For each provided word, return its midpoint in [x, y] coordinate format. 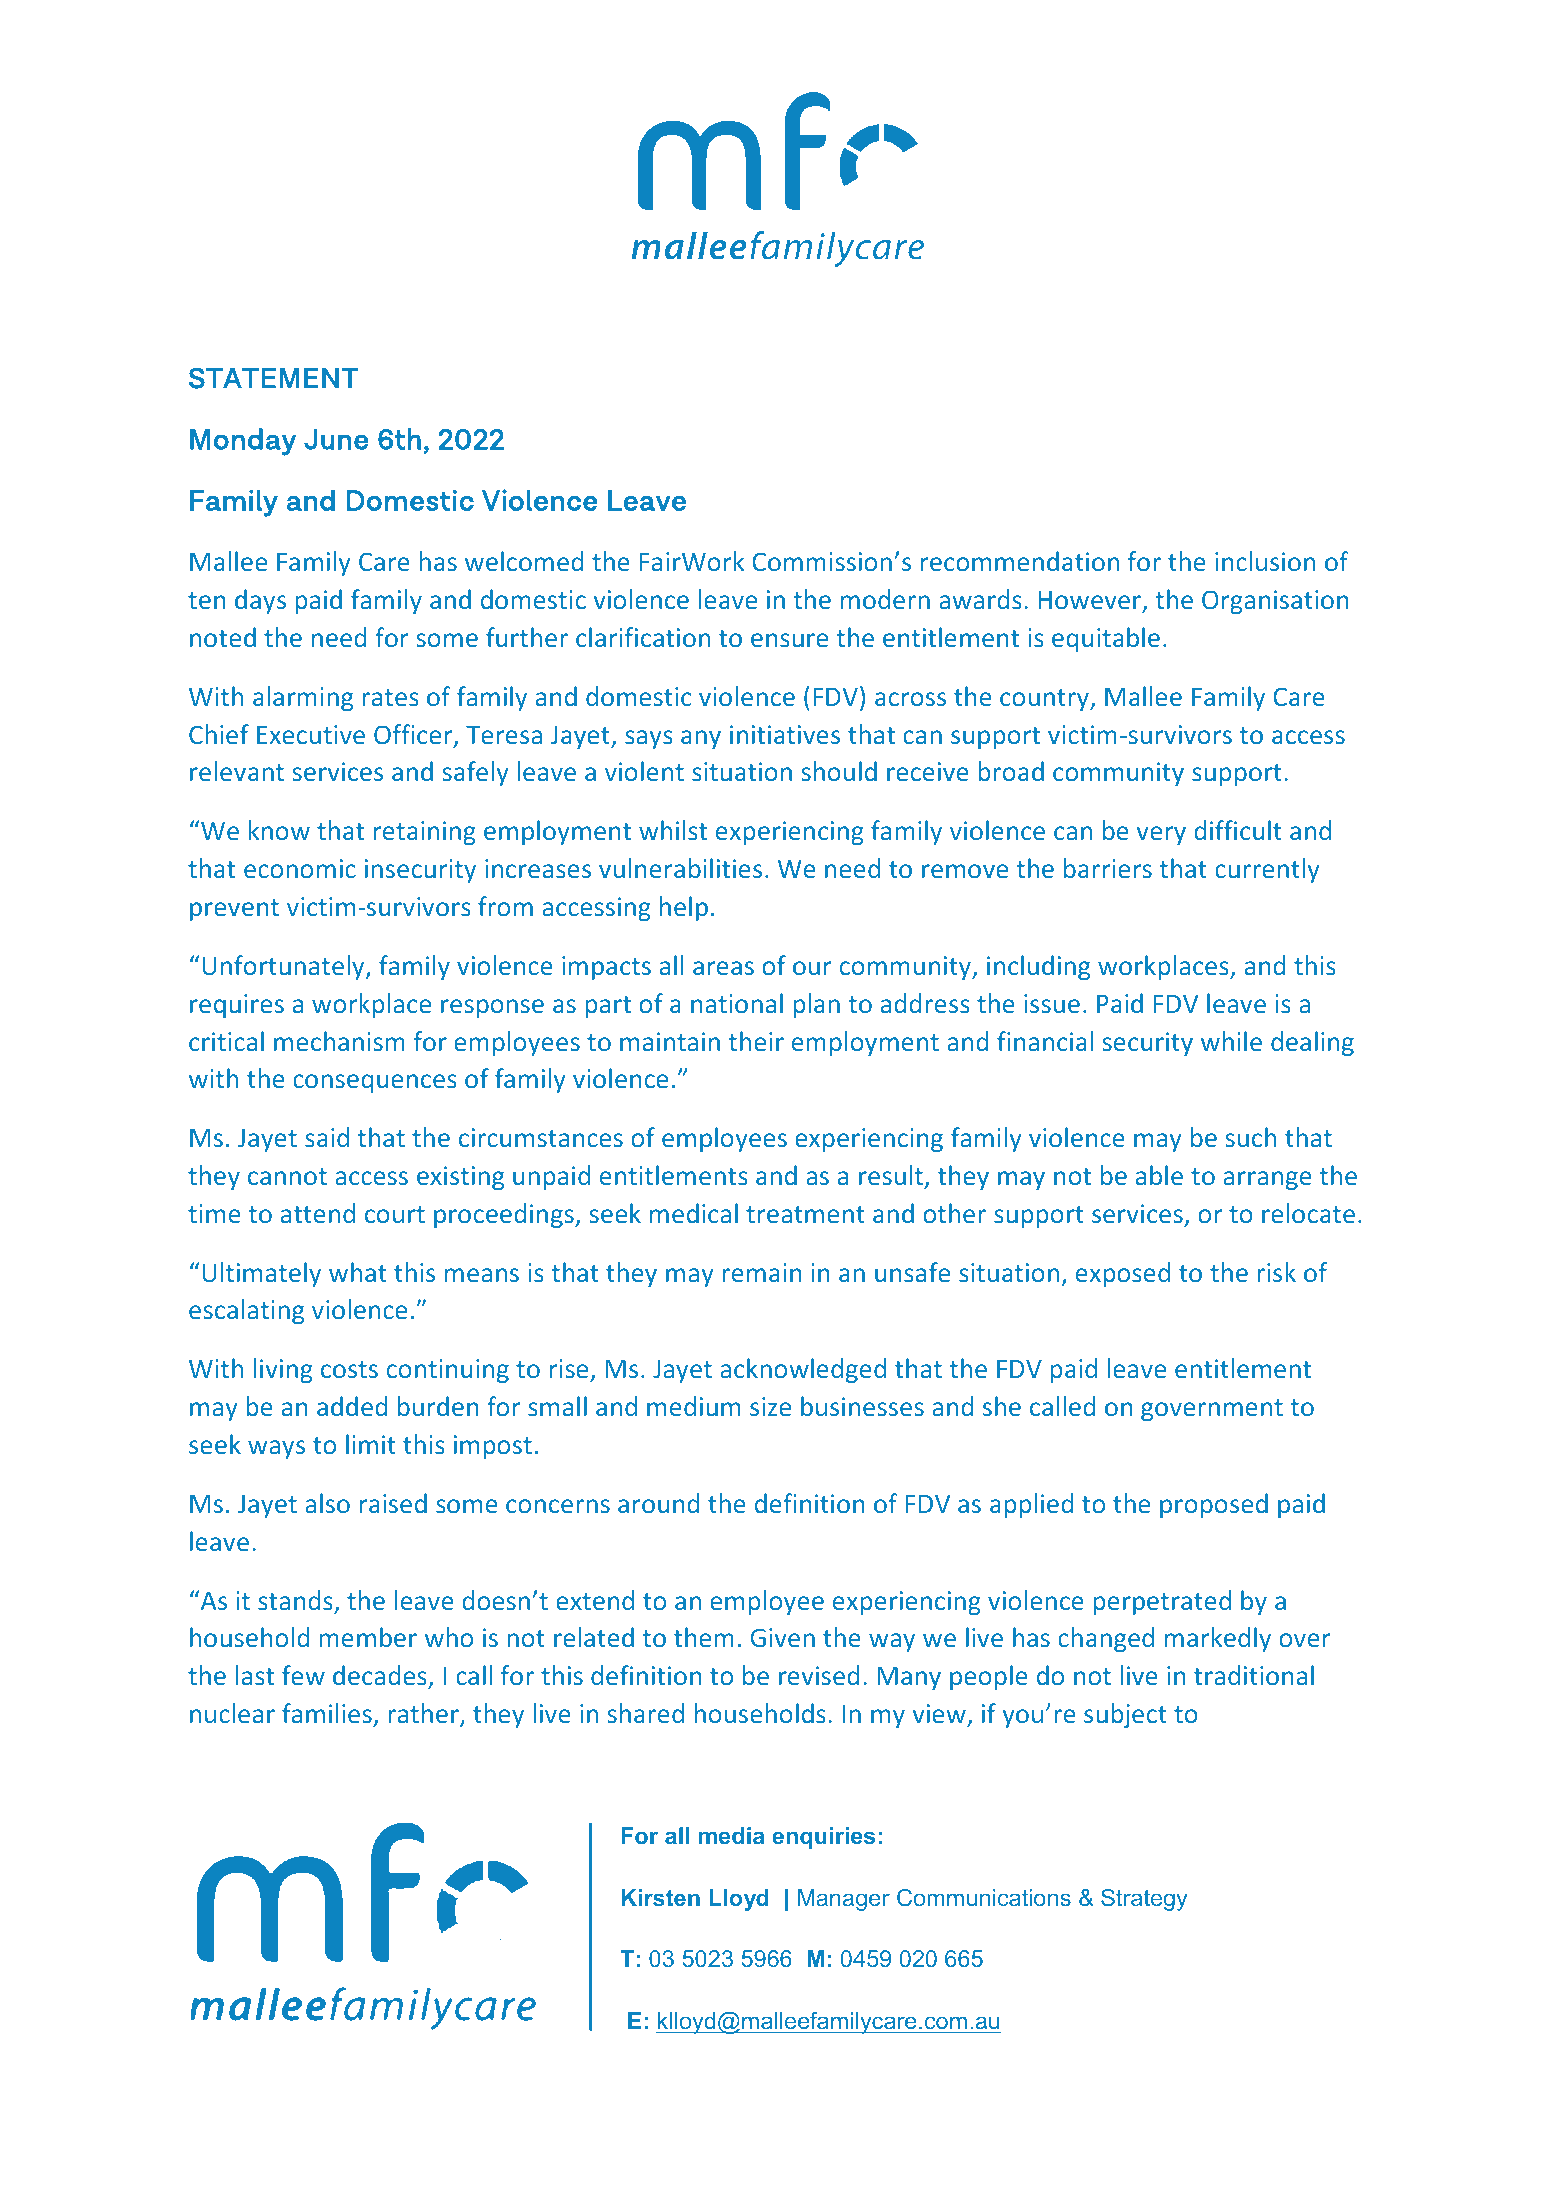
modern [885, 599]
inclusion [1265, 561]
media [732, 1835]
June [336, 439]
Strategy [1144, 1900]
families [327, 1713]
